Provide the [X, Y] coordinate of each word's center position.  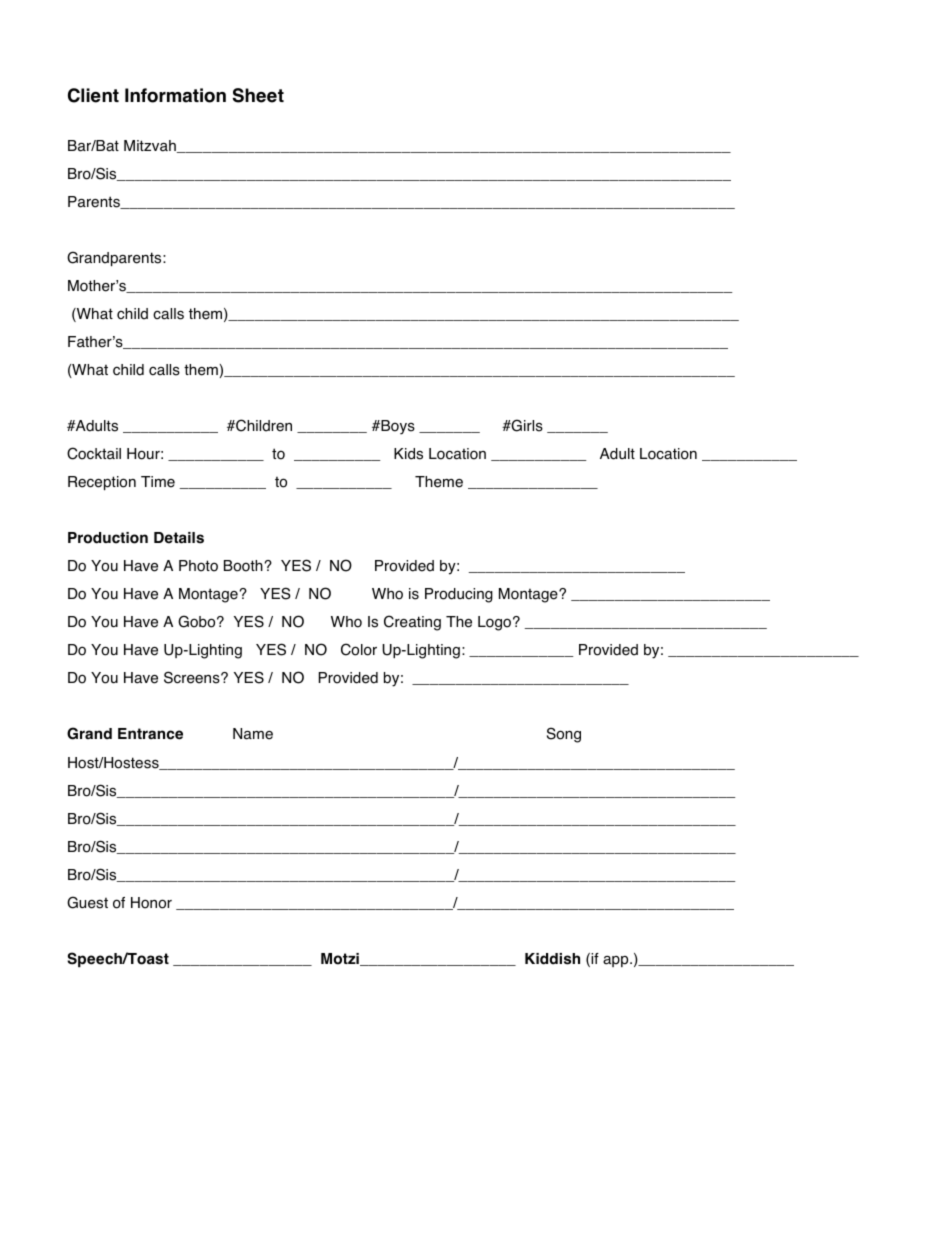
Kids [408, 454]
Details [179, 538]
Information [175, 95]
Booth [244, 566]
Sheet [258, 95]
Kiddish [552, 959]
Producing [459, 595]
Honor [151, 903]
